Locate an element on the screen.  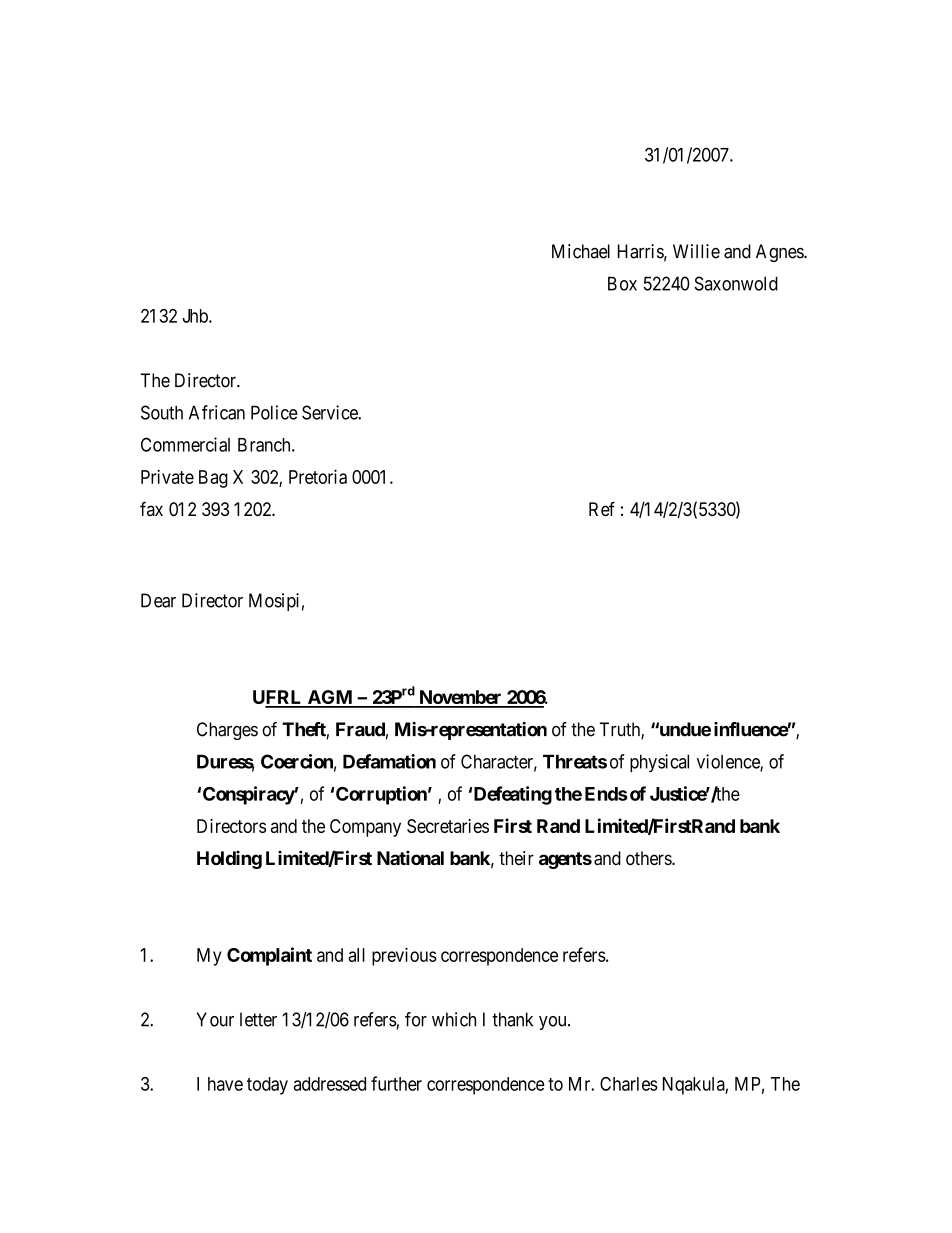
their is located at coordinates (516, 858).
